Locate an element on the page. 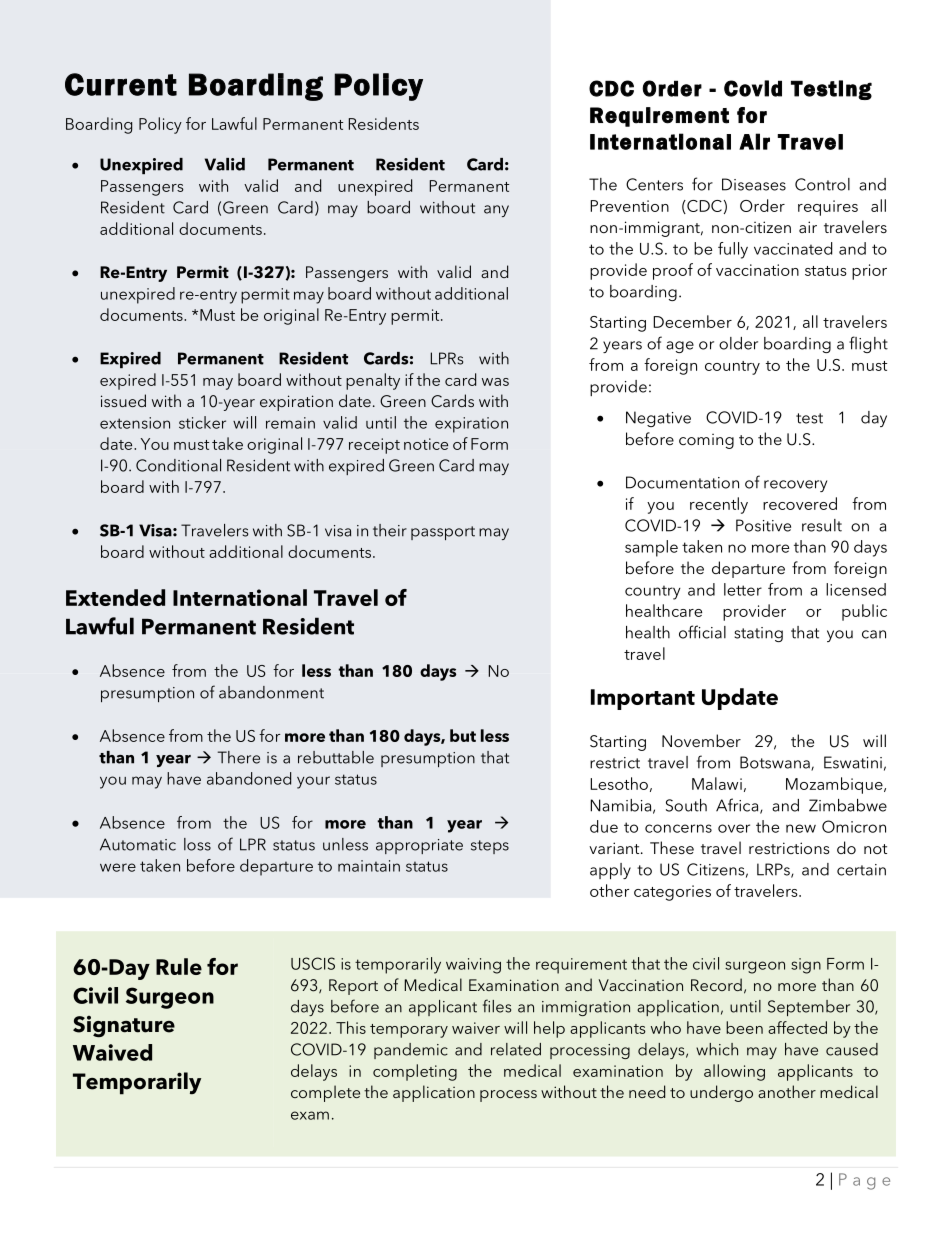 The image size is (952, 1233). There is located at coordinates (239, 757).
